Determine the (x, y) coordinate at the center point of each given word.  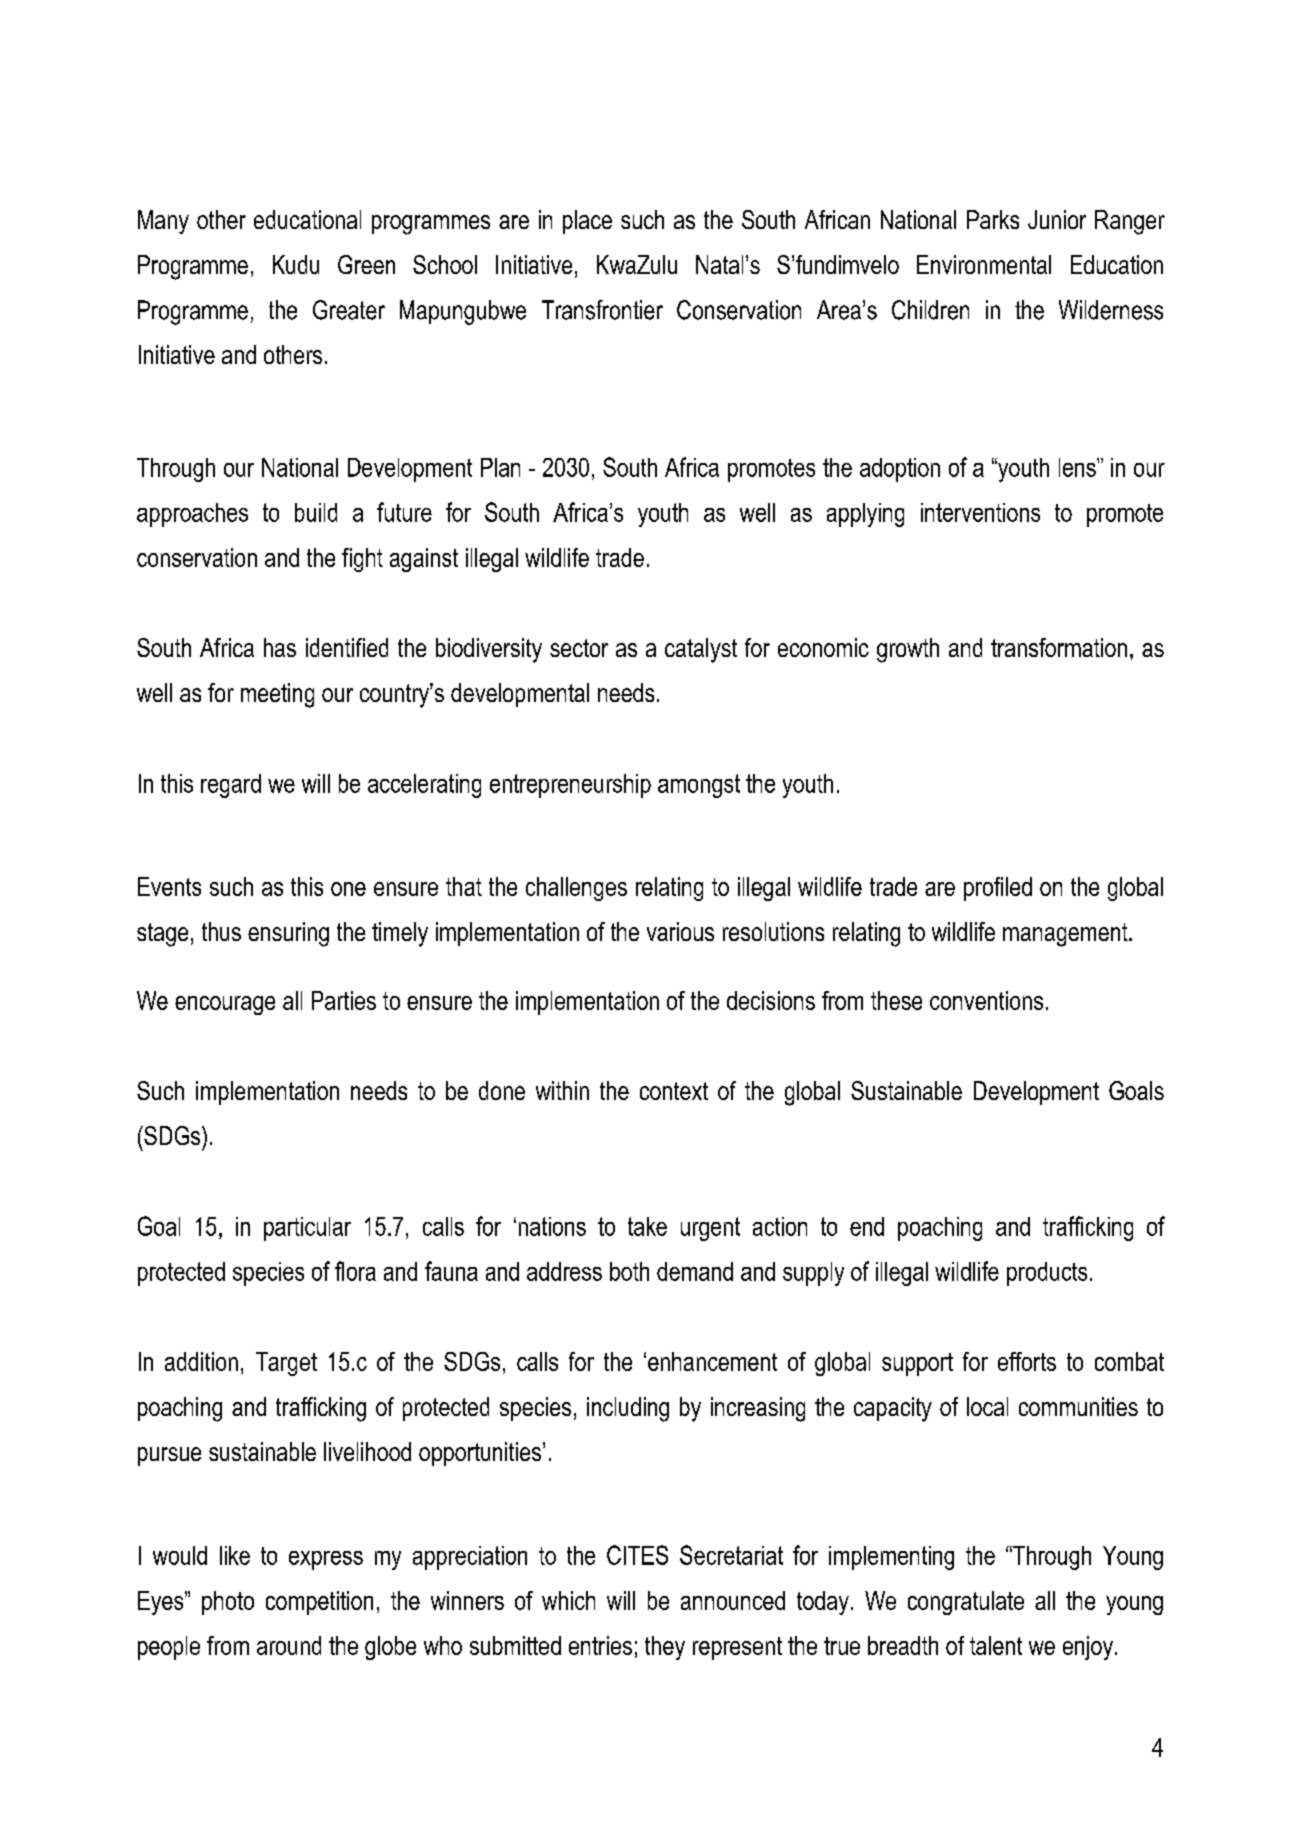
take (647, 1226)
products (1047, 1274)
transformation (1059, 647)
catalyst (701, 650)
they (665, 1648)
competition (319, 1603)
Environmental (984, 264)
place (587, 222)
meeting (277, 695)
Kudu (296, 264)
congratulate (966, 1603)
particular (307, 1229)
